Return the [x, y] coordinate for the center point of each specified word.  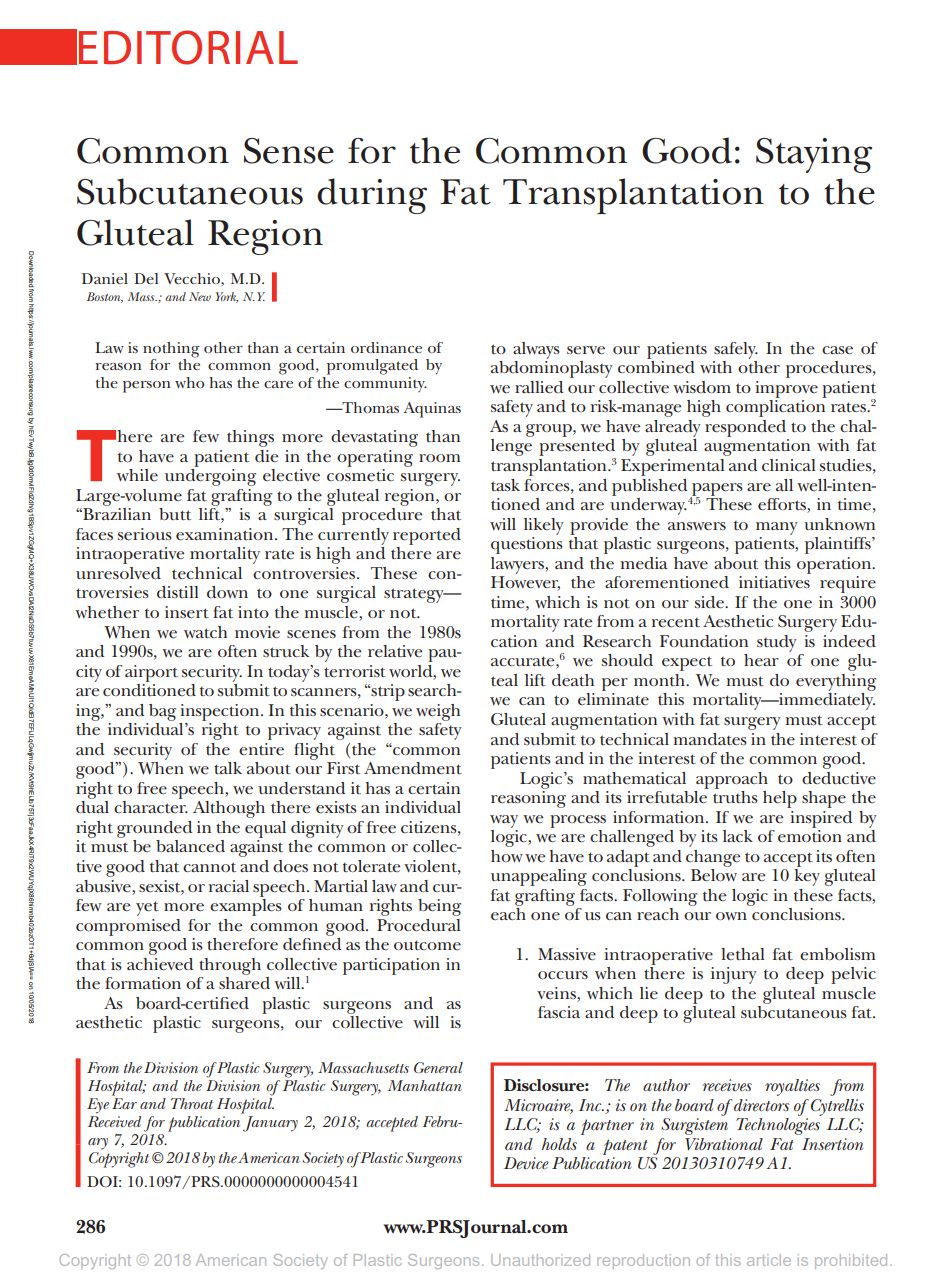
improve [786, 389]
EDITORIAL [188, 47]
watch [205, 632]
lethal [743, 954]
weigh [438, 712]
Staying [814, 155]
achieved [160, 964]
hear [761, 660]
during [372, 196]
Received [114, 1120]
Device [526, 1163]
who [190, 382]
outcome [427, 945]
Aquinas [432, 410]
